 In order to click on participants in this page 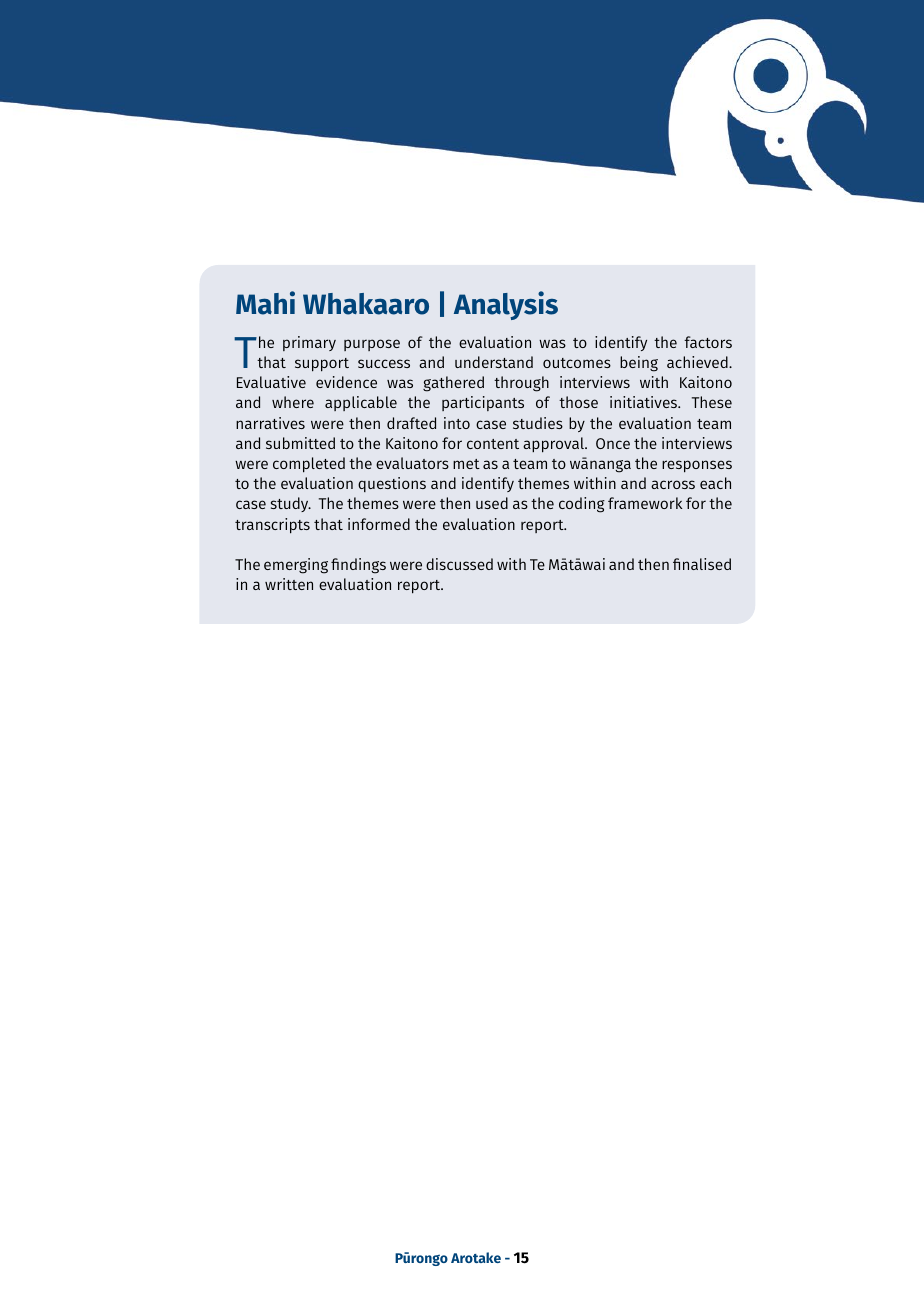, I will do `click(483, 403)`.
